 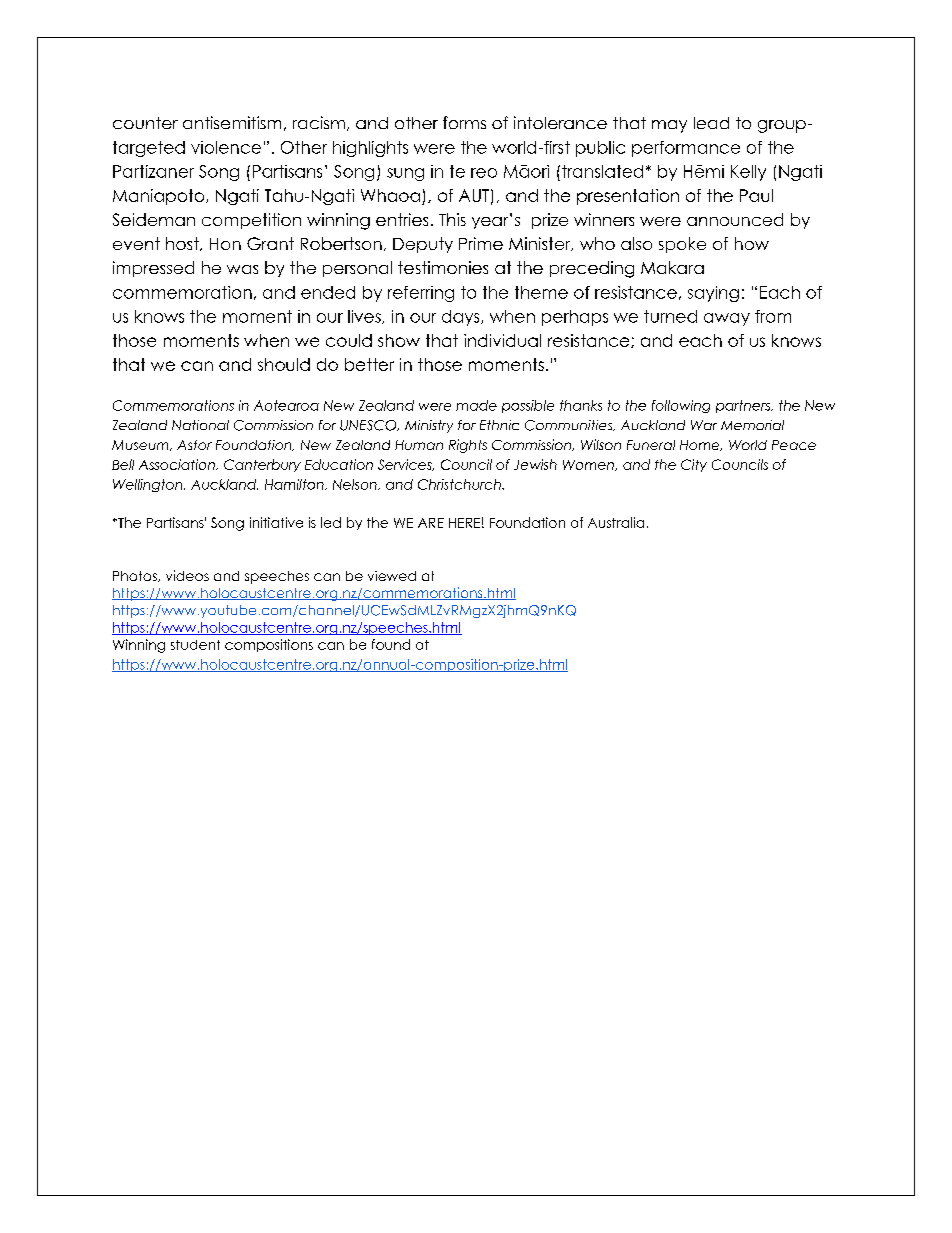 I want to click on was, so click(x=242, y=269).
